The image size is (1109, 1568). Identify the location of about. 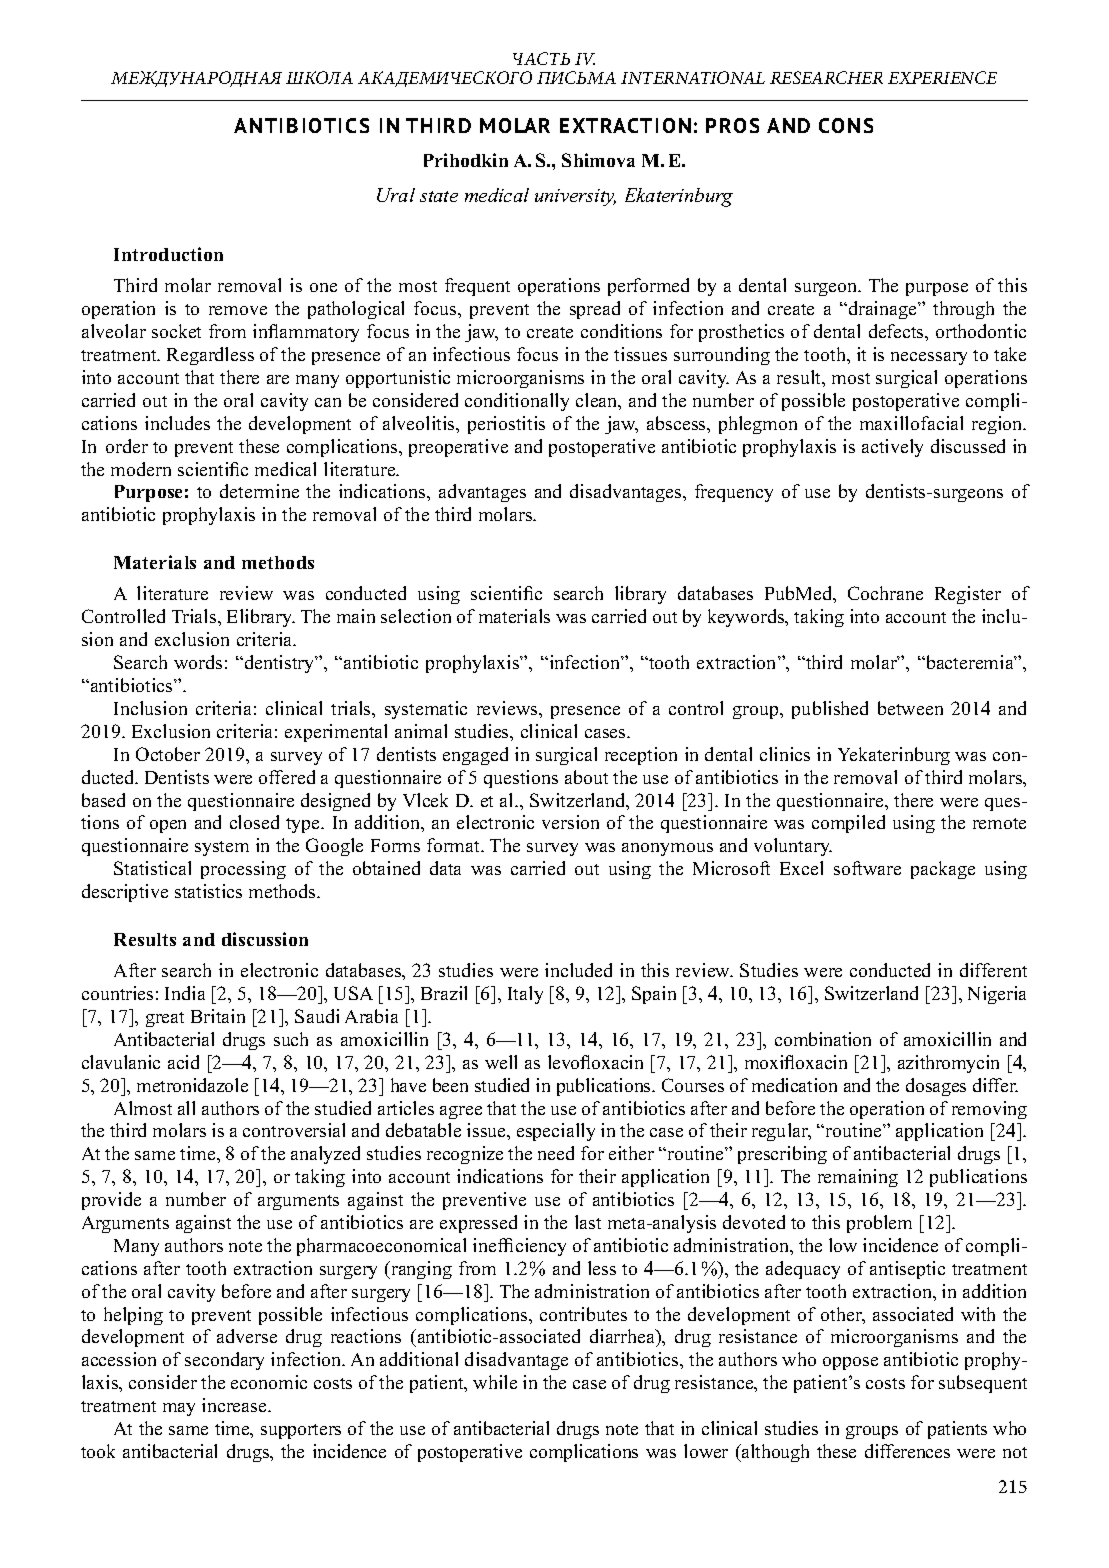
(586, 777).
